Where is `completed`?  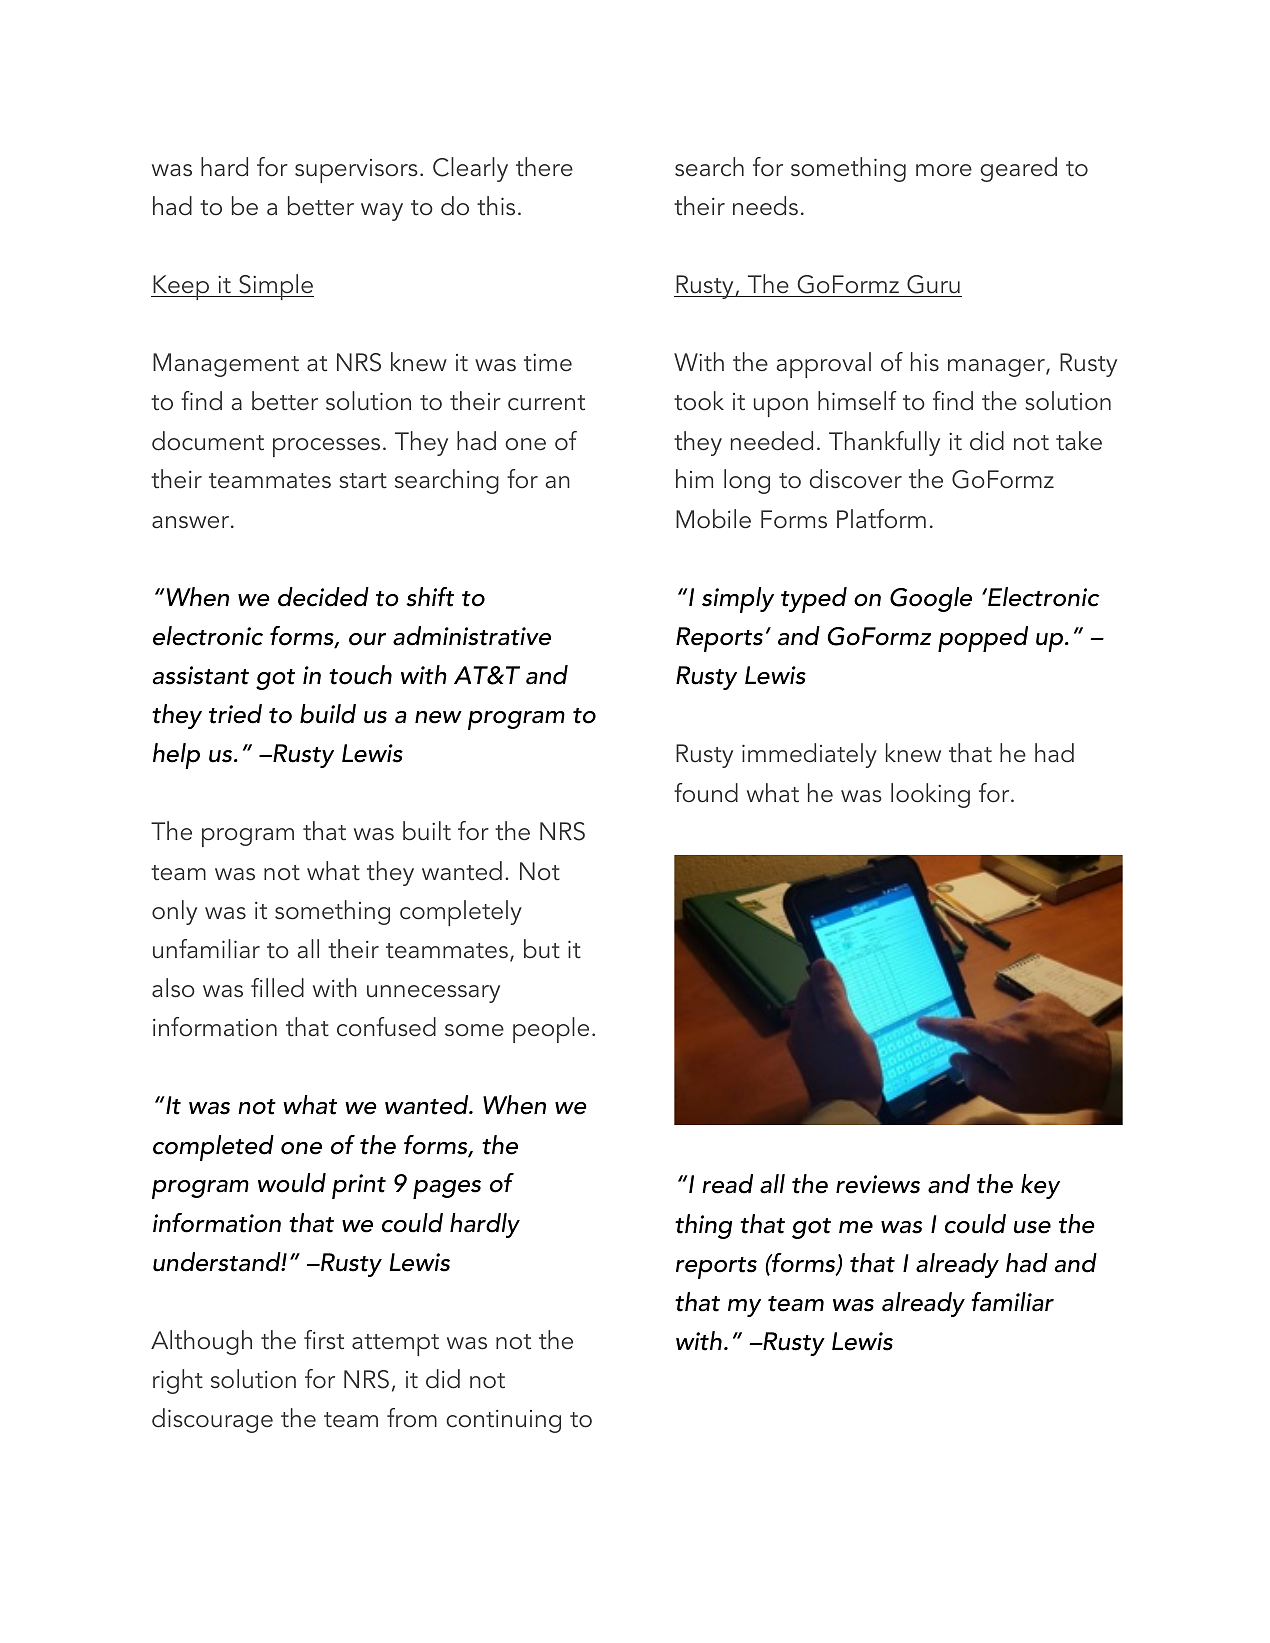 completed is located at coordinates (213, 1148).
